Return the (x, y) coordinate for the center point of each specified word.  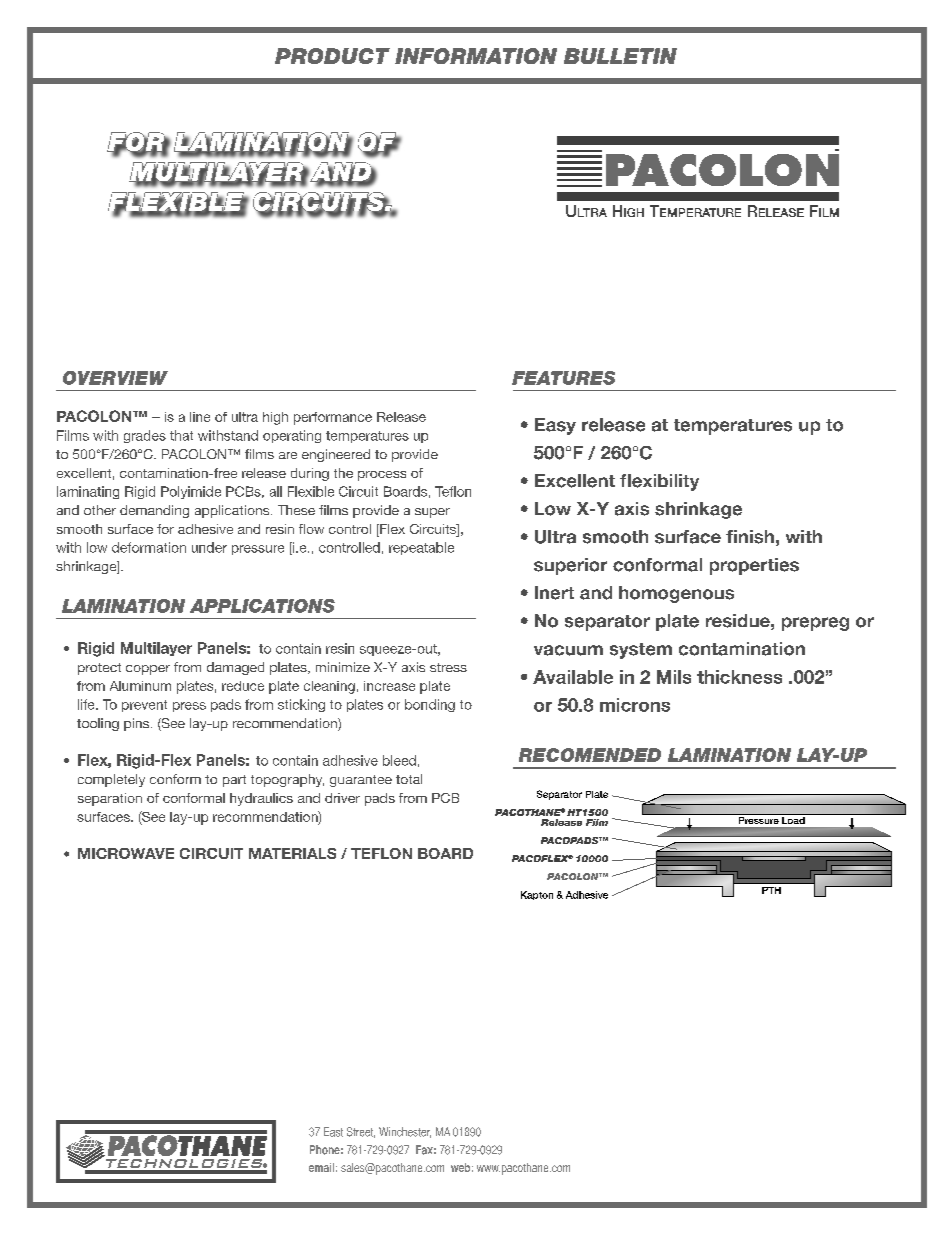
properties (754, 566)
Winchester (405, 1132)
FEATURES (563, 378)
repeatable (421, 548)
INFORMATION (476, 56)
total (409, 779)
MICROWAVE (126, 853)
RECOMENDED (590, 755)
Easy (555, 426)
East (333, 1132)
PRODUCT (332, 56)
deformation (149, 547)
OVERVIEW (115, 378)
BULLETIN (620, 56)
